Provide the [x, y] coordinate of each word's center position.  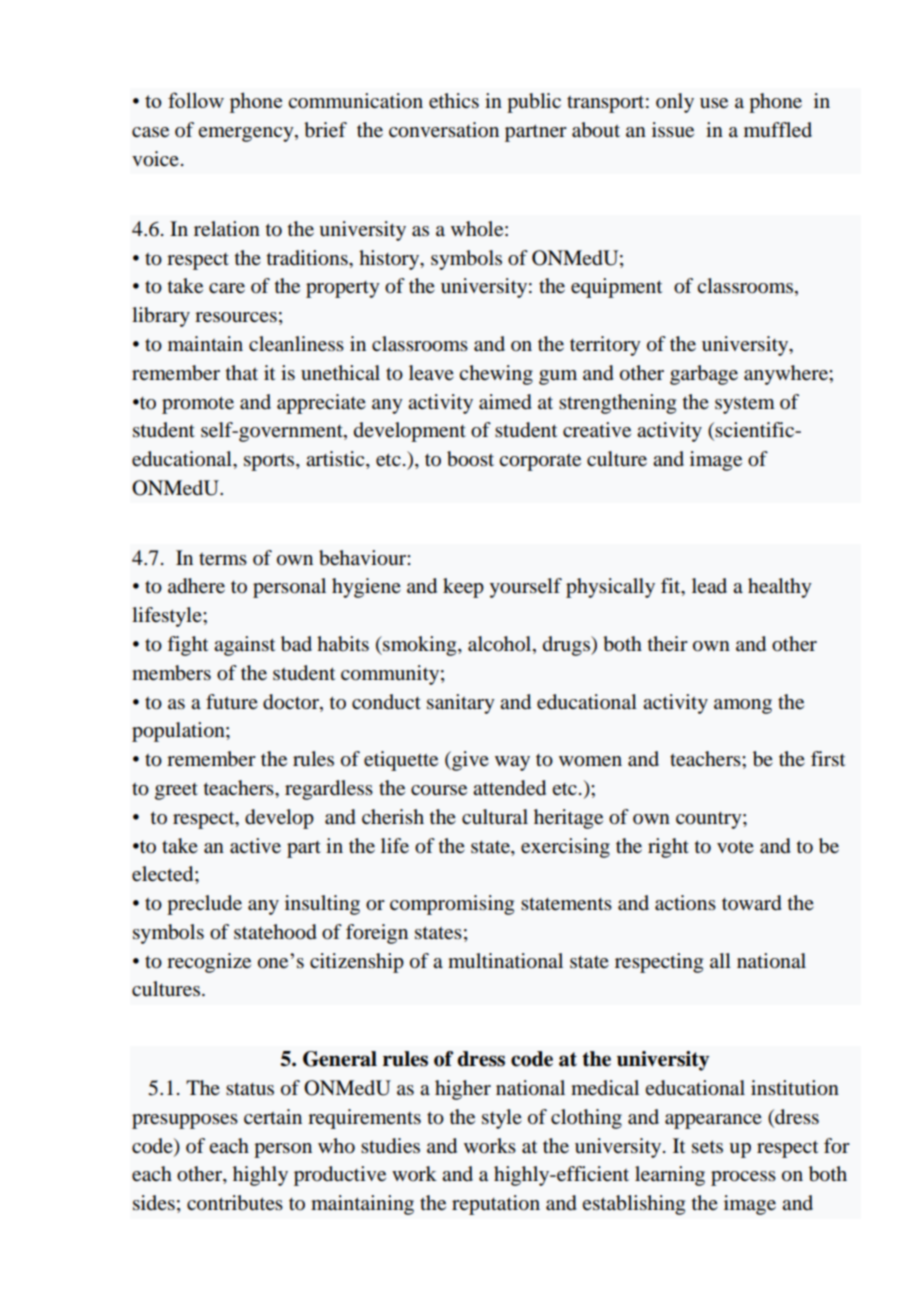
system [745, 405]
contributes [235, 1203]
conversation [444, 130]
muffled [778, 130]
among [743, 706]
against [244, 646]
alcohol [501, 645]
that [242, 372]
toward [752, 903]
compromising [452, 905]
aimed [505, 402]
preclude [204, 905]
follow [196, 100]
